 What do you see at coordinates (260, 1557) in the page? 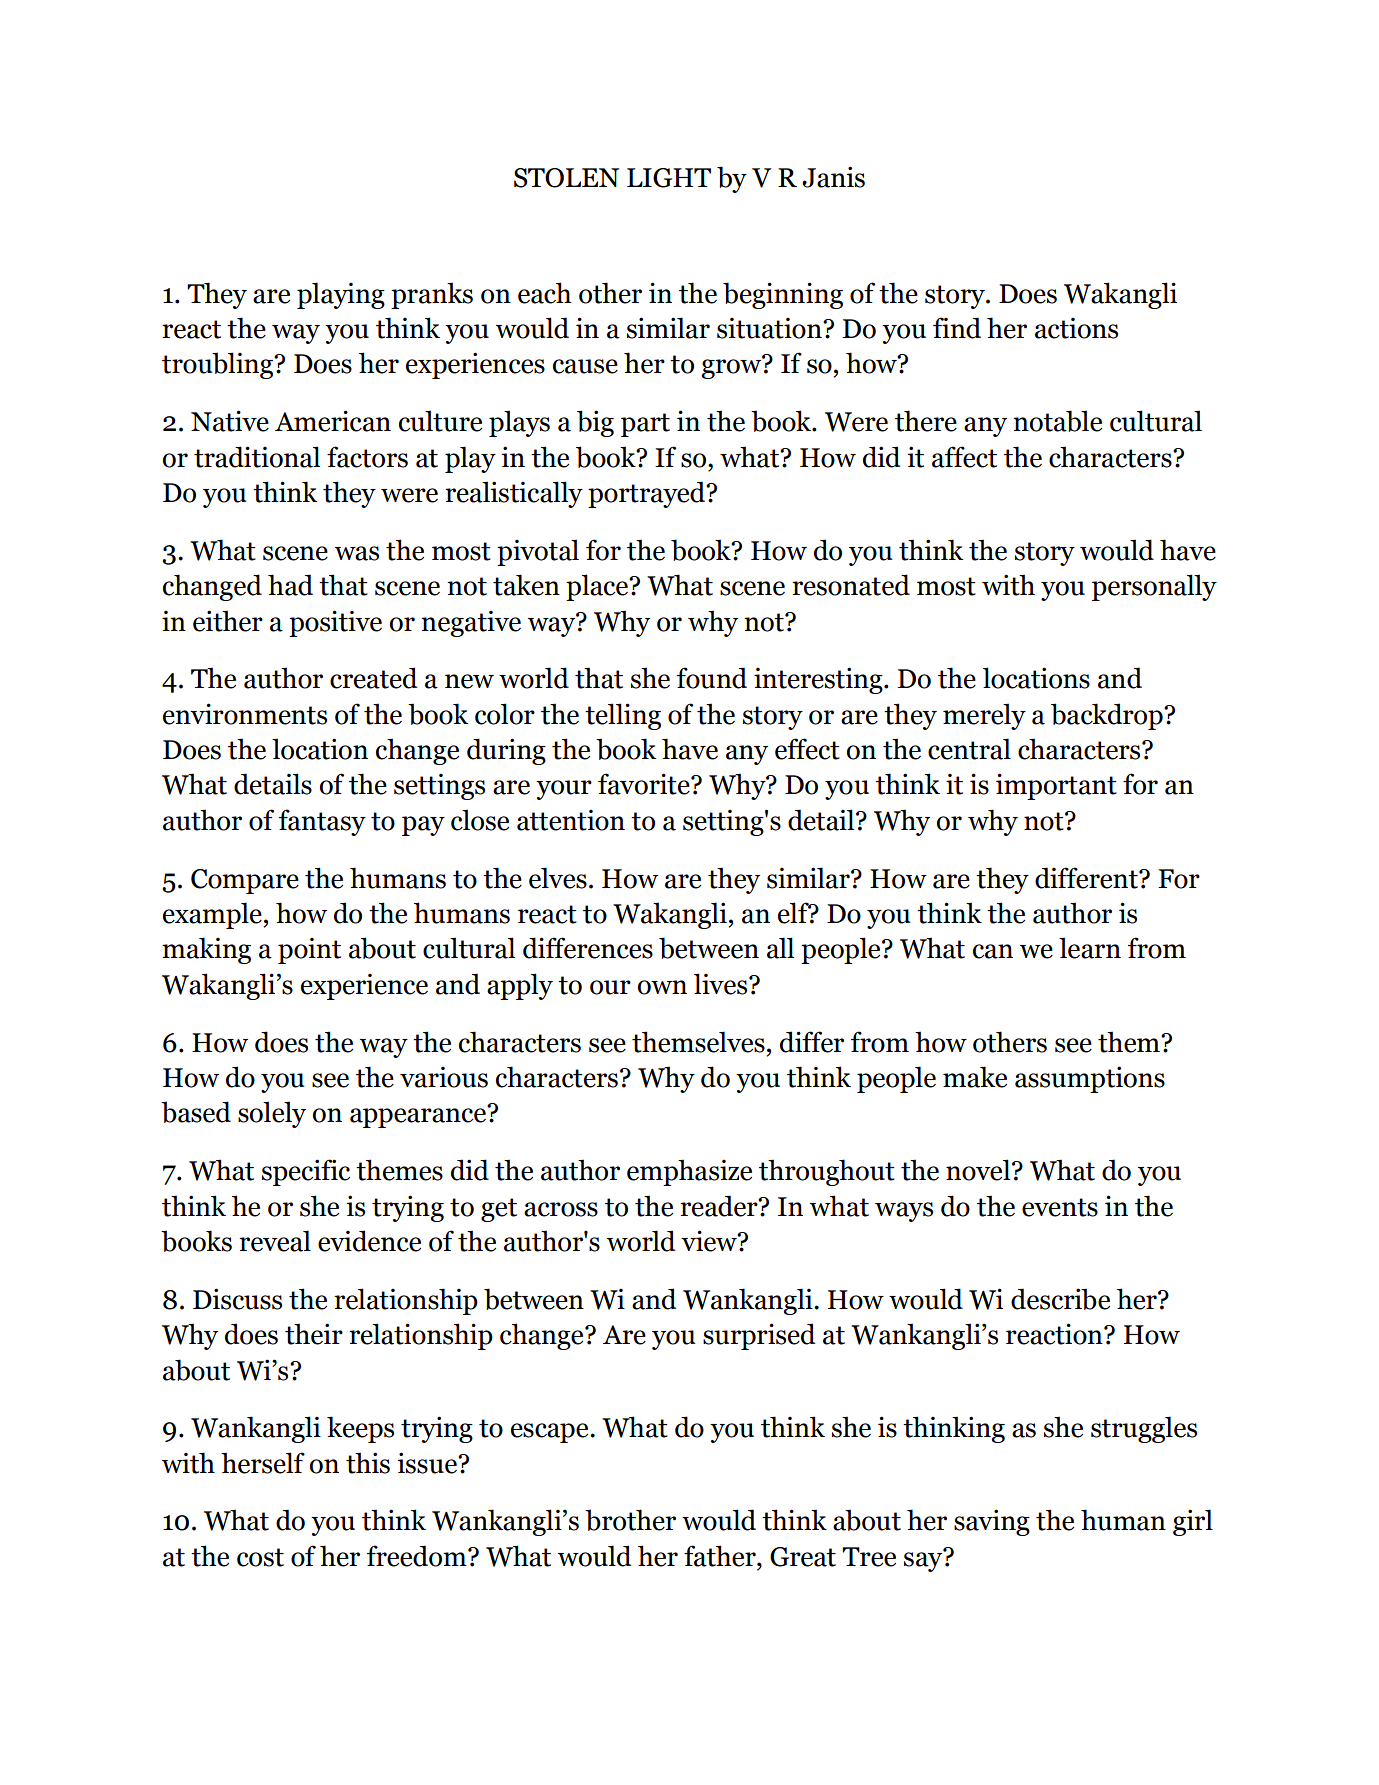
I see `cost` at bounding box center [260, 1557].
